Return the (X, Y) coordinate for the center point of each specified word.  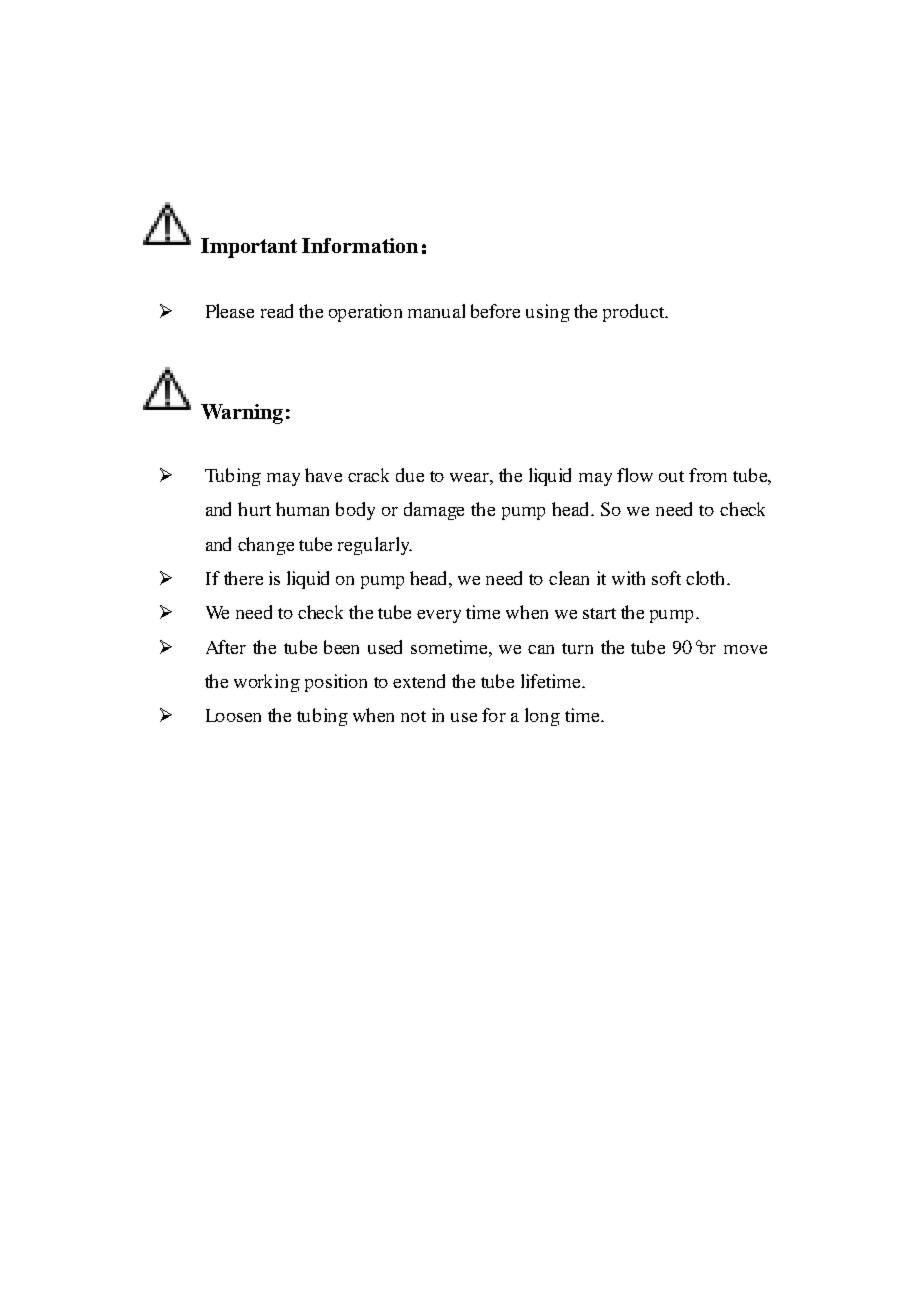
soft (666, 578)
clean (569, 578)
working (267, 683)
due (410, 475)
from (708, 475)
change (266, 546)
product (635, 313)
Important (249, 248)
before (495, 311)
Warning (242, 414)
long (542, 717)
